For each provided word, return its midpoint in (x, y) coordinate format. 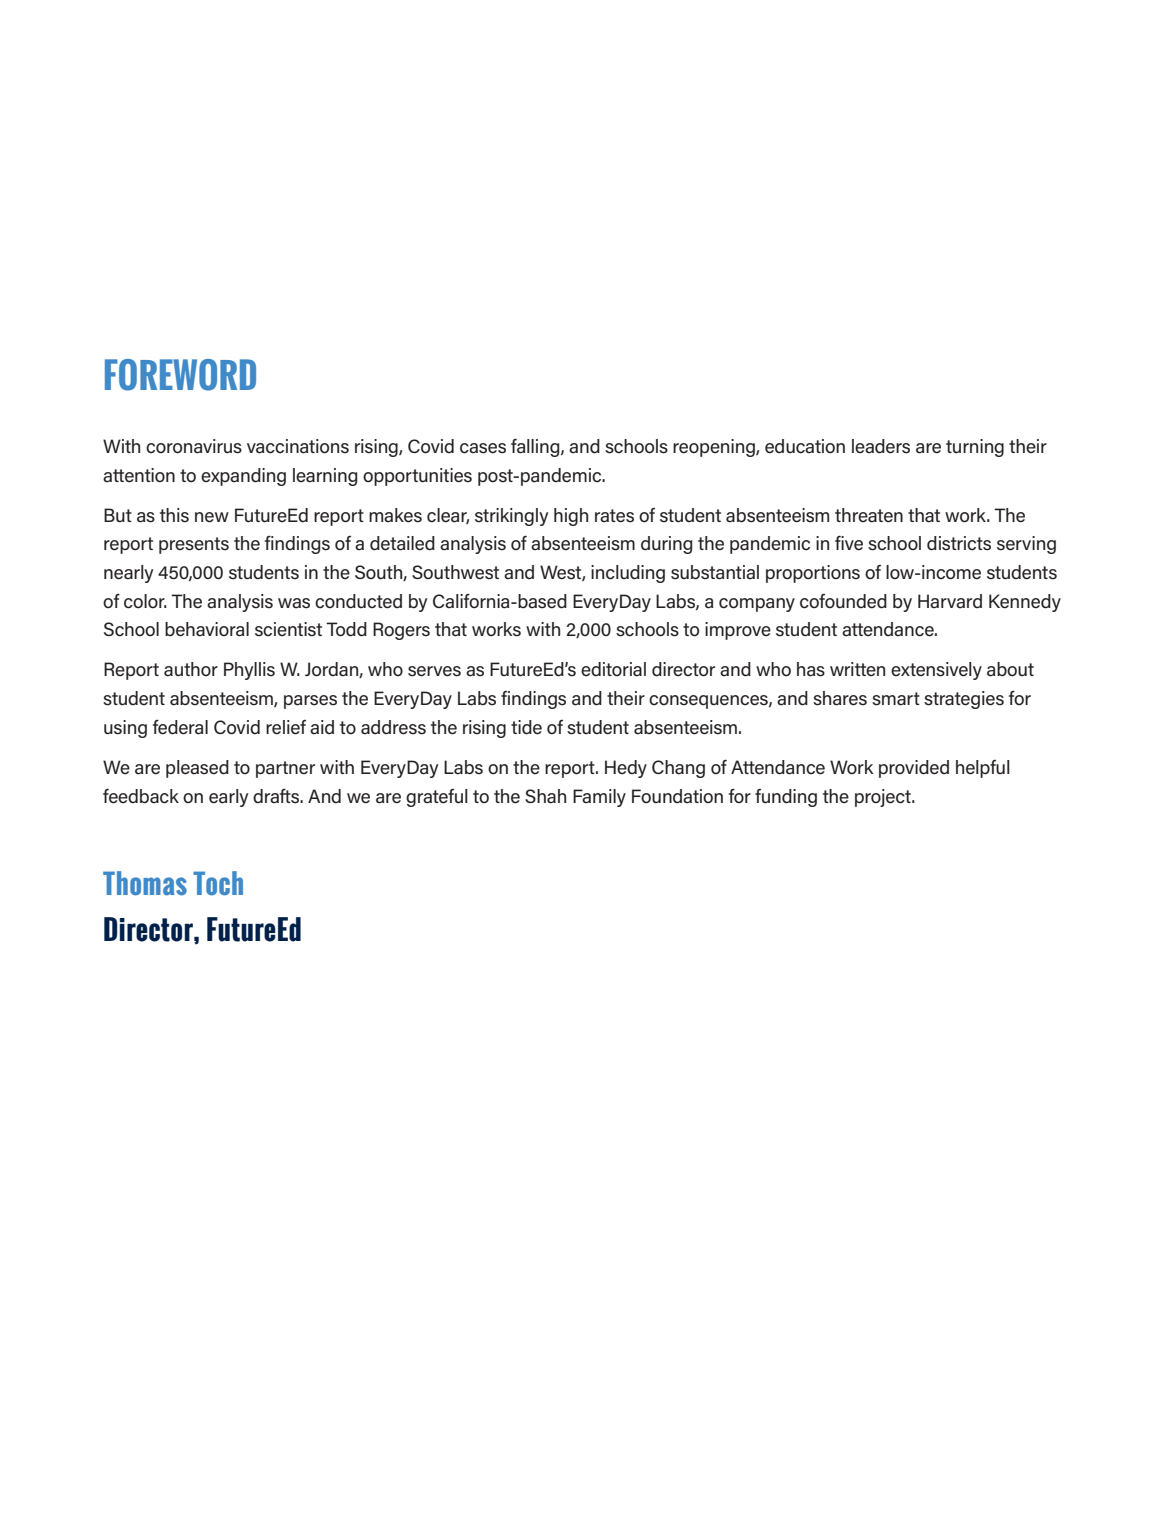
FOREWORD (180, 375)
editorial (613, 669)
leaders (881, 446)
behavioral (207, 629)
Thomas (145, 883)
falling (536, 447)
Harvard (950, 601)
